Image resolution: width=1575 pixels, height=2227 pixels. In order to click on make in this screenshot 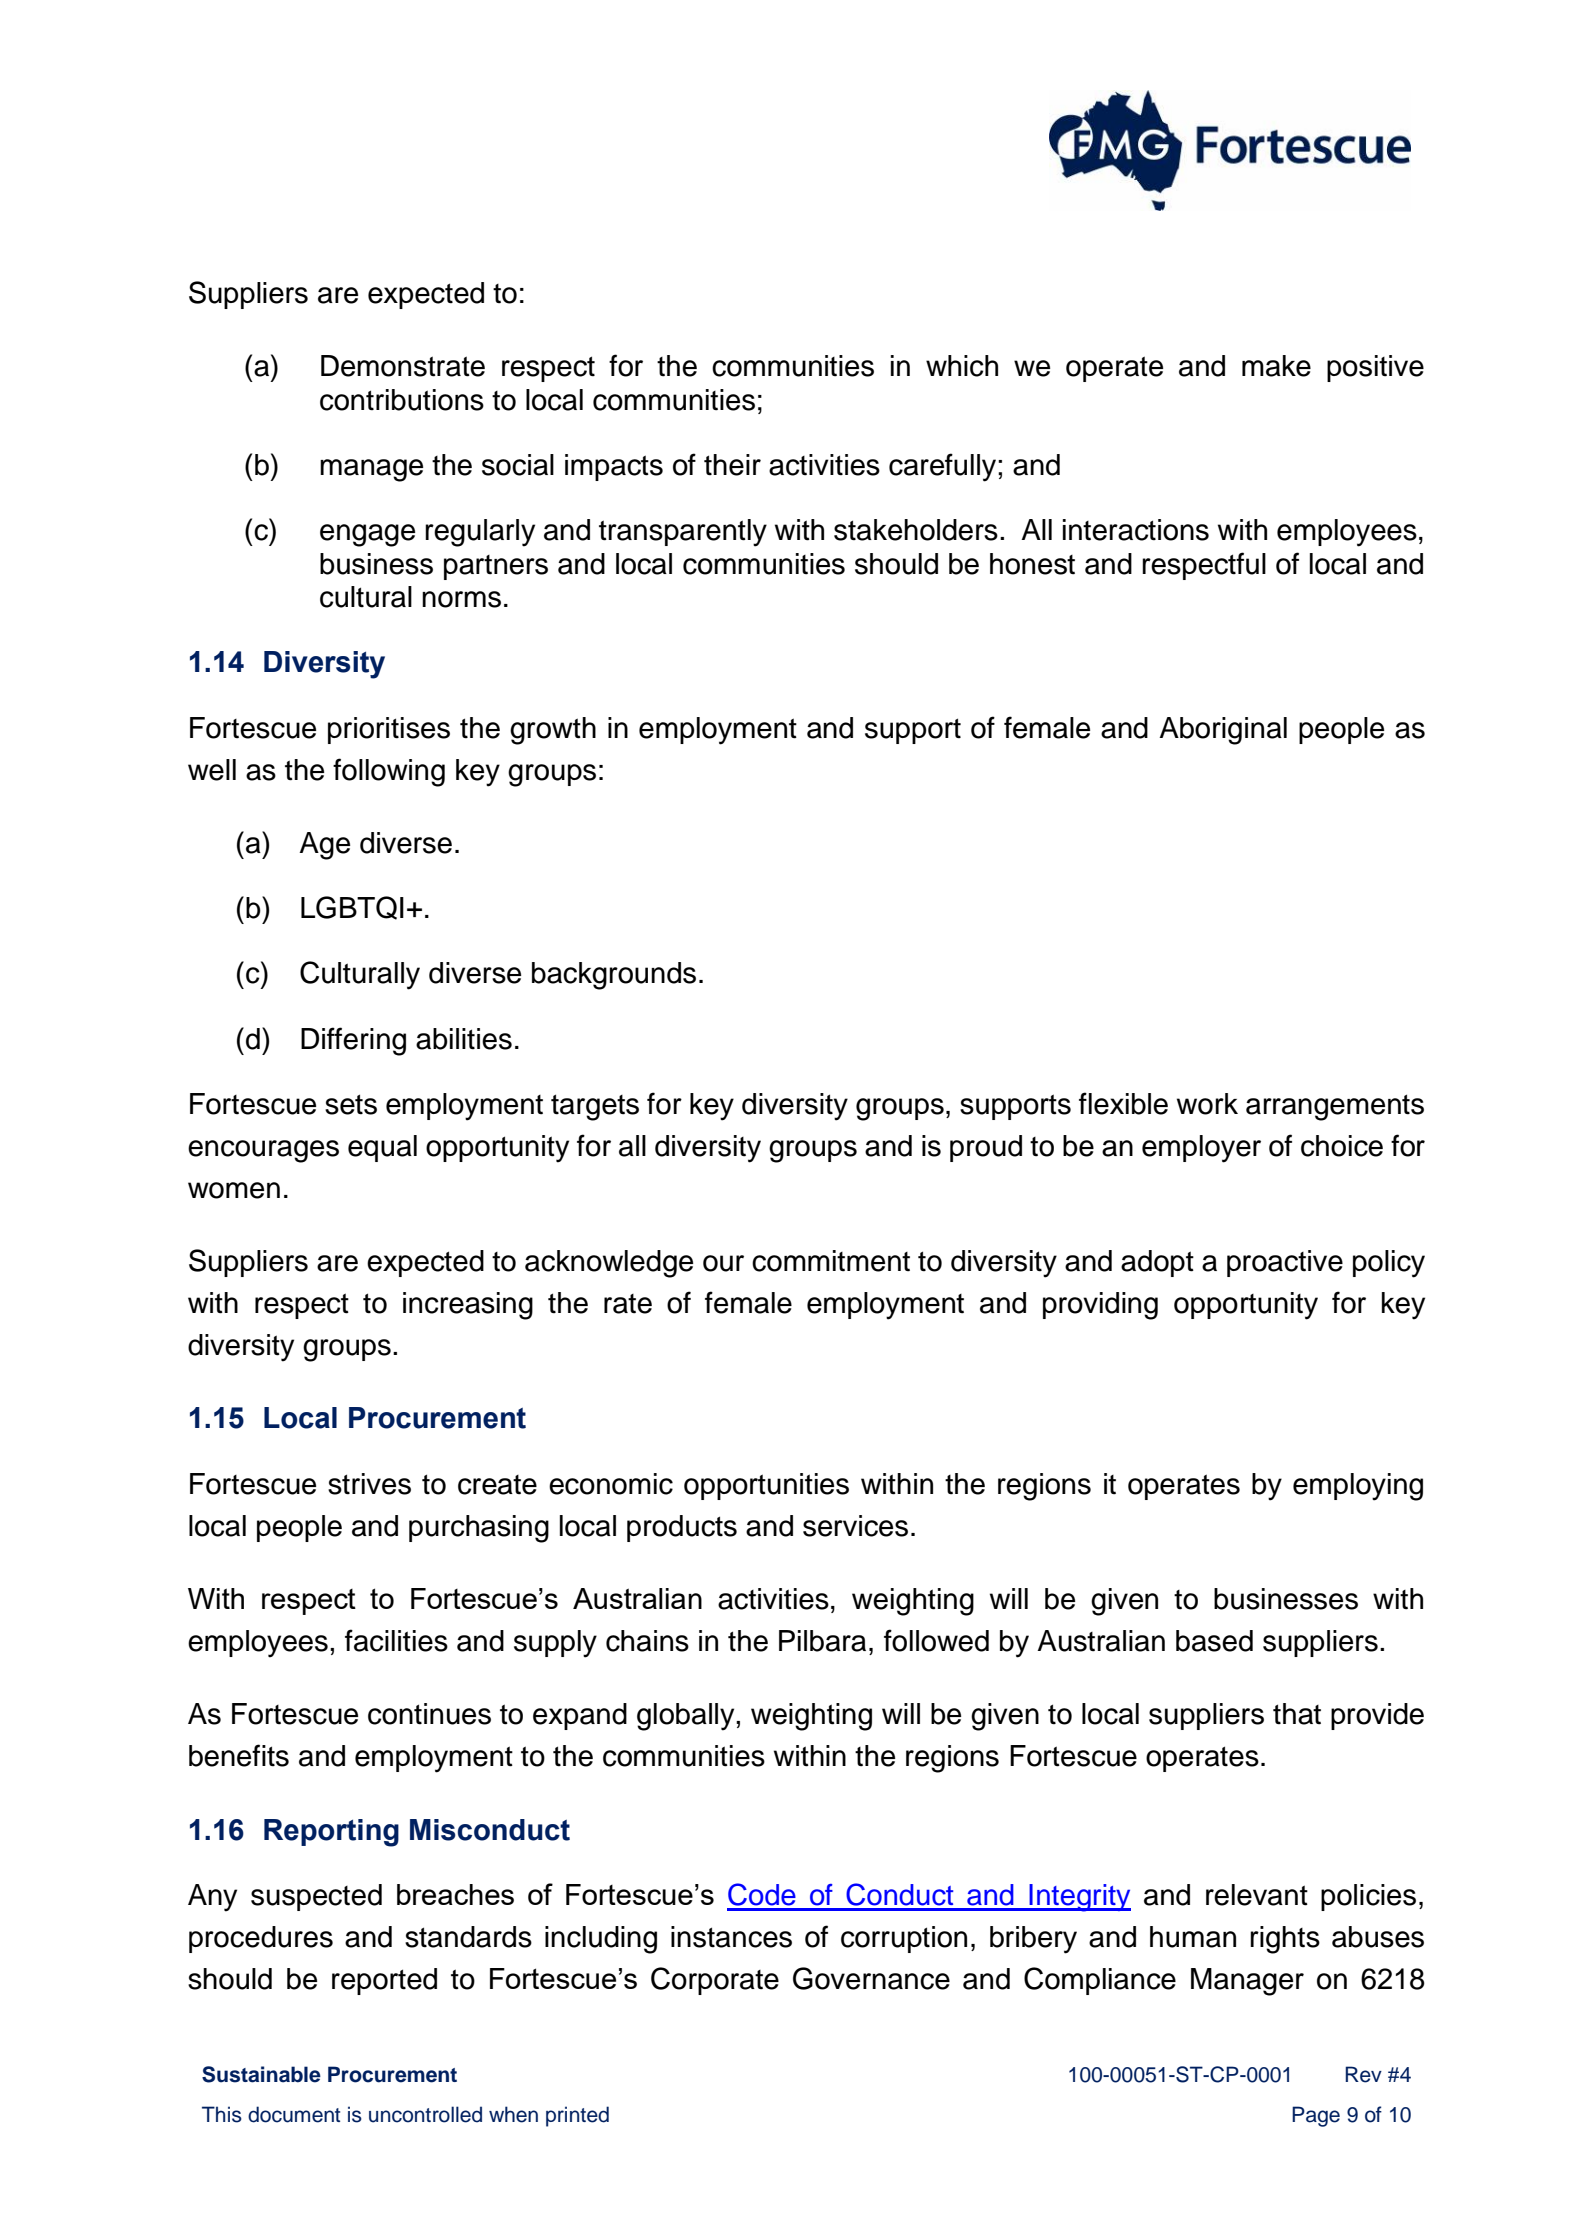, I will do `click(1276, 366)`.
